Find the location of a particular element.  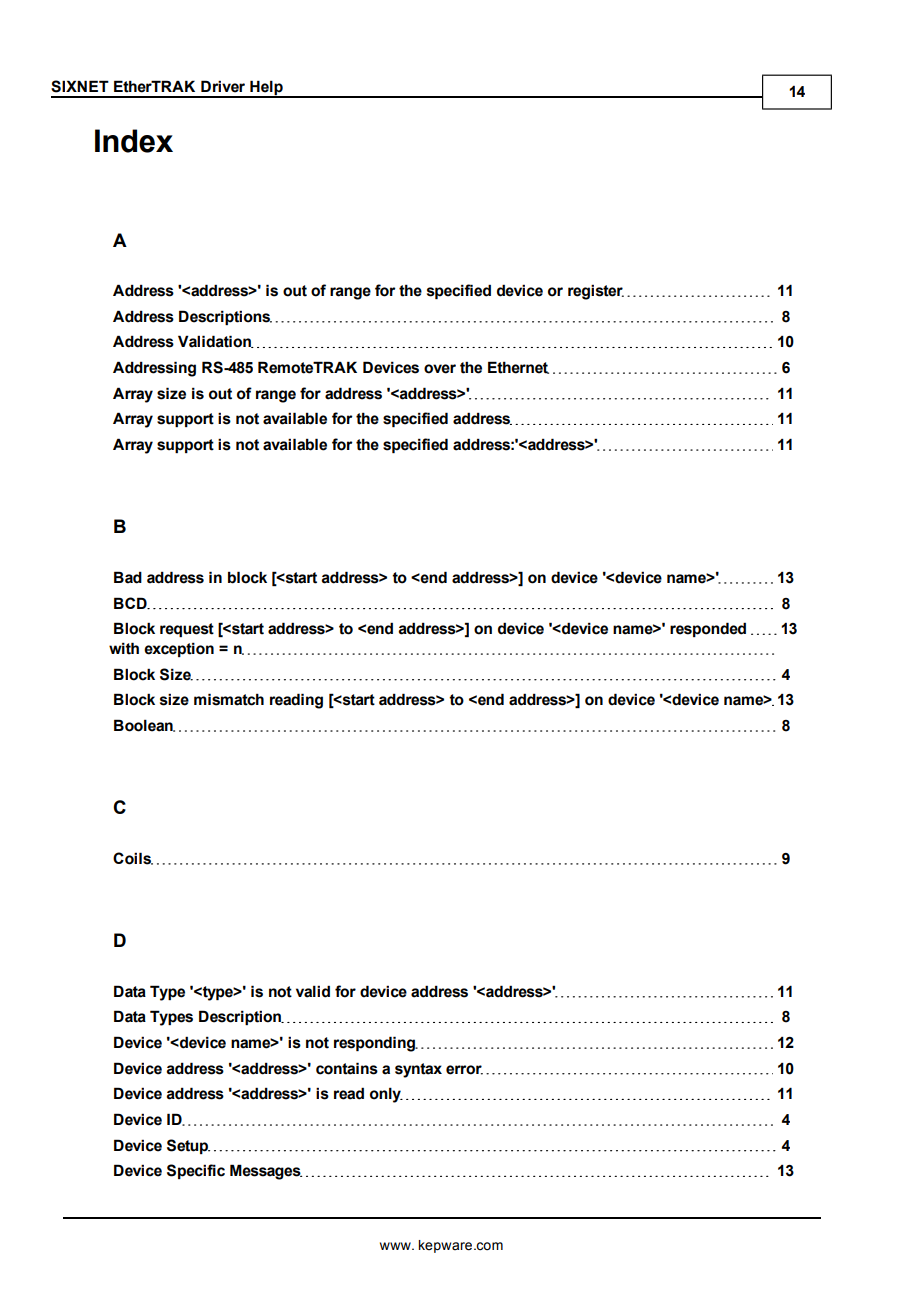

responded is located at coordinates (708, 629).
